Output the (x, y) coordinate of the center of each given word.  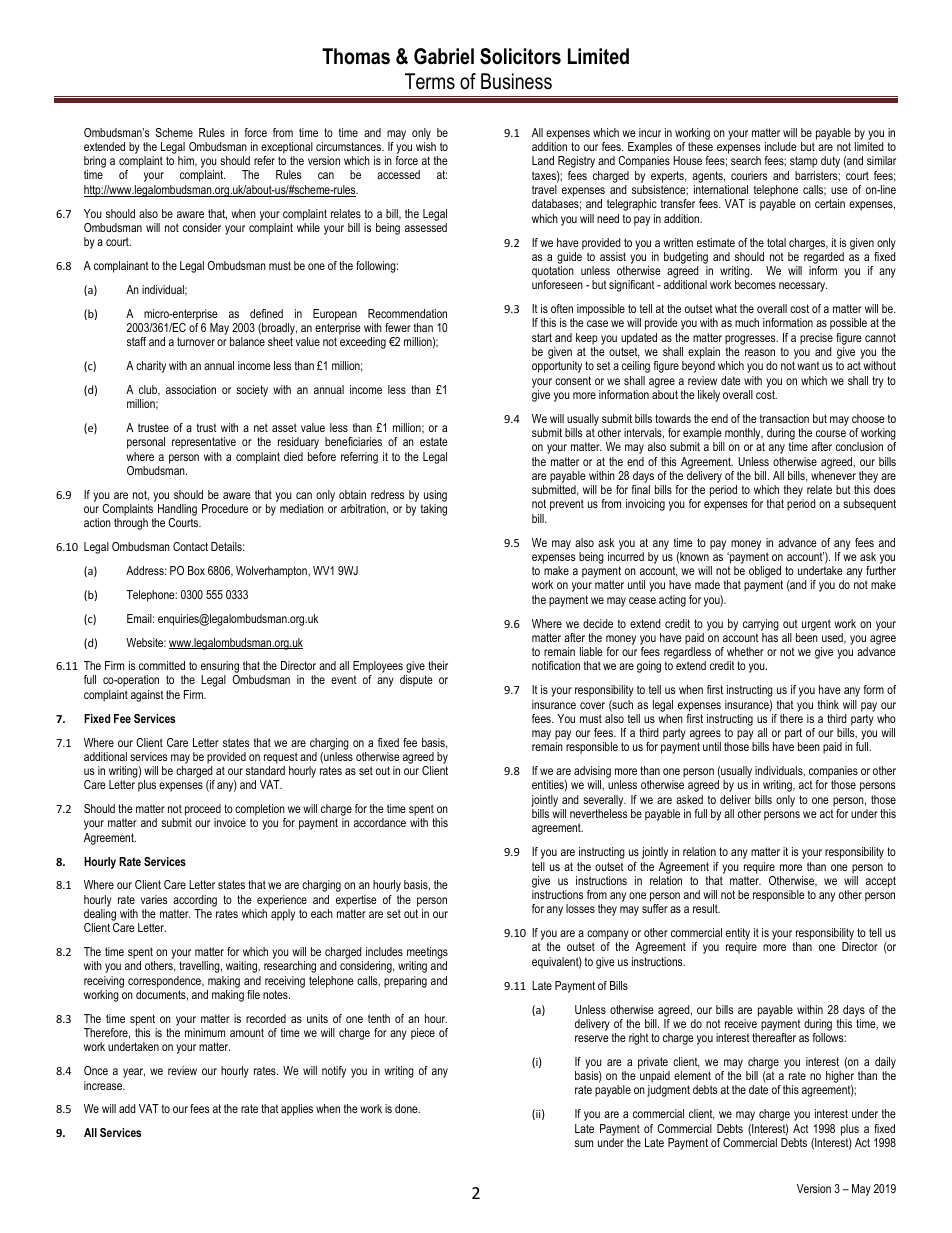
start (542, 337)
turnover (196, 341)
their (438, 665)
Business (516, 81)
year (134, 1073)
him (187, 161)
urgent (816, 625)
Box (196, 570)
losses (580, 908)
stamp (804, 162)
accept (881, 882)
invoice (230, 822)
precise (816, 339)
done (407, 1108)
